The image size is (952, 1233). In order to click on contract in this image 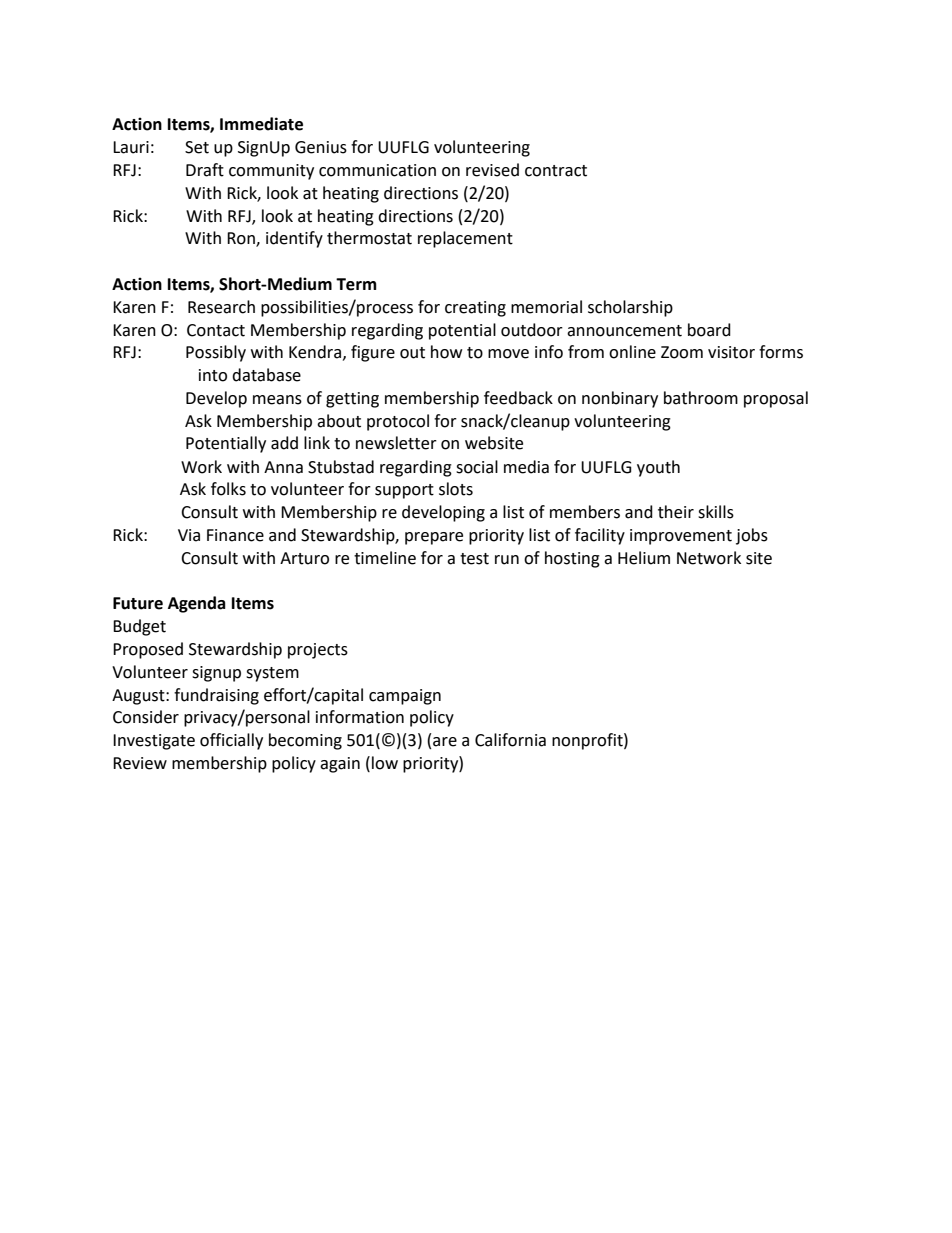, I will do `click(556, 171)`.
